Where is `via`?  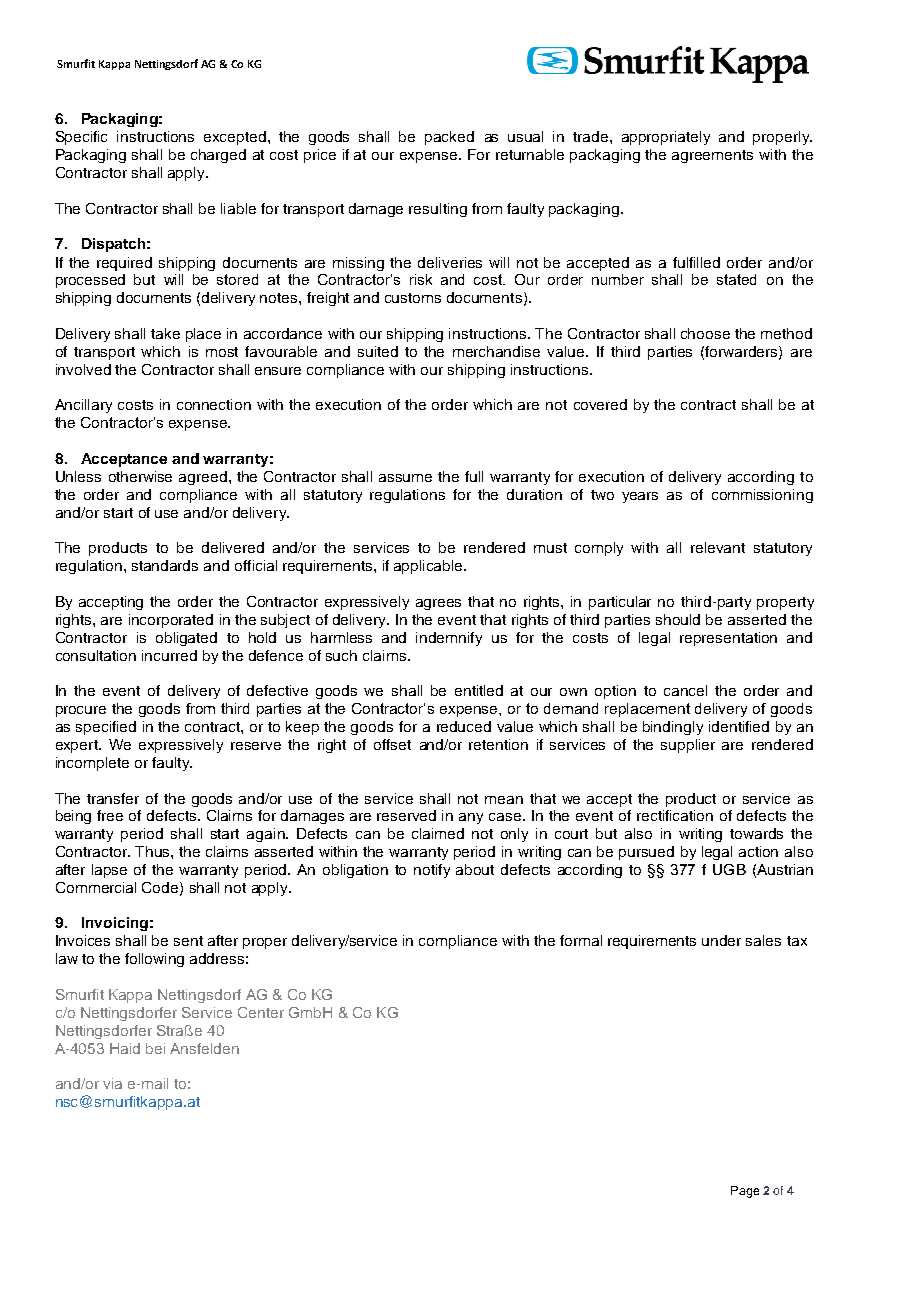
via is located at coordinates (112, 1083).
